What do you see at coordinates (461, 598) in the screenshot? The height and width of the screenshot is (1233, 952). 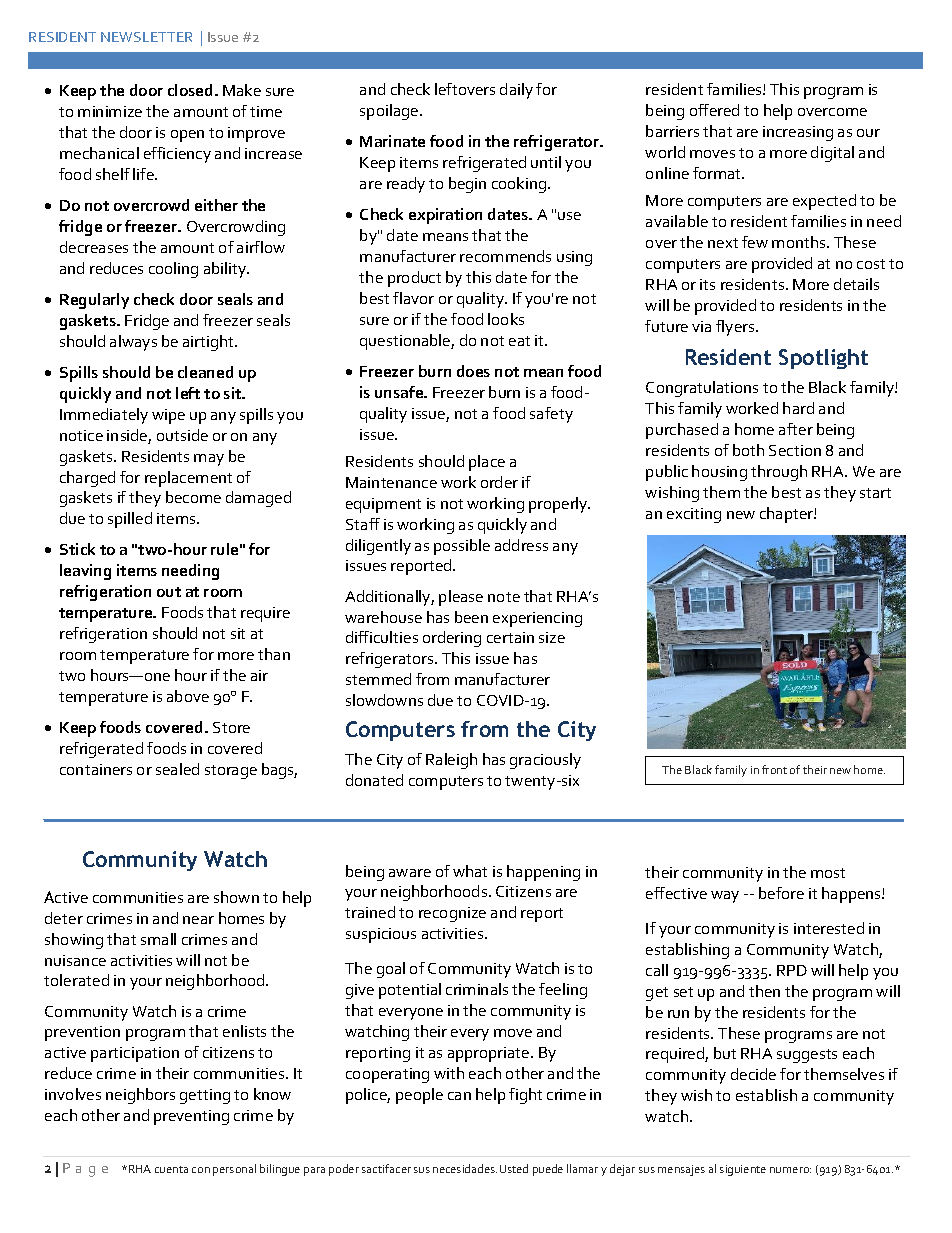 I see `please` at bounding box center [461, 598].
